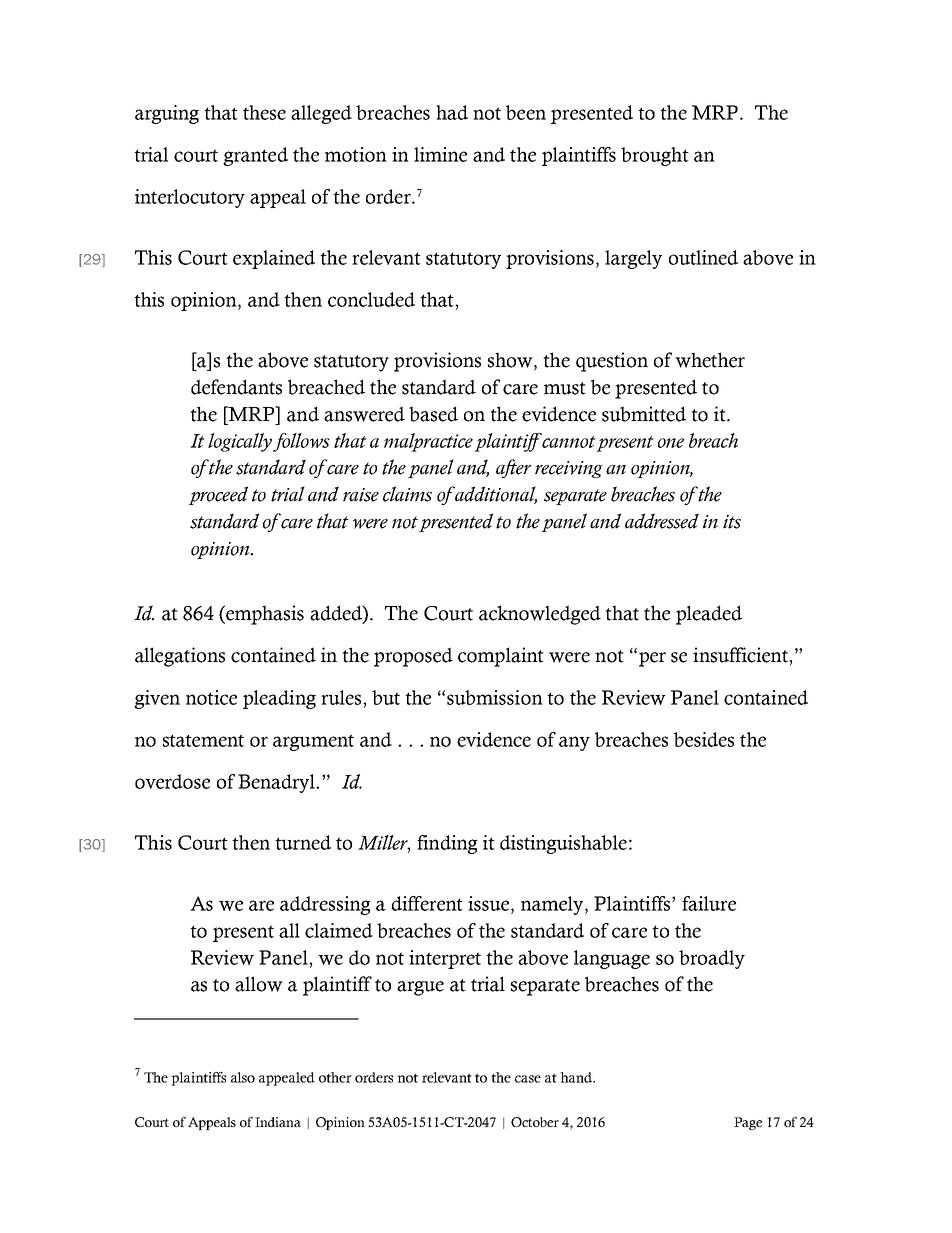  I want to click on allegations, so click(180, 657).
